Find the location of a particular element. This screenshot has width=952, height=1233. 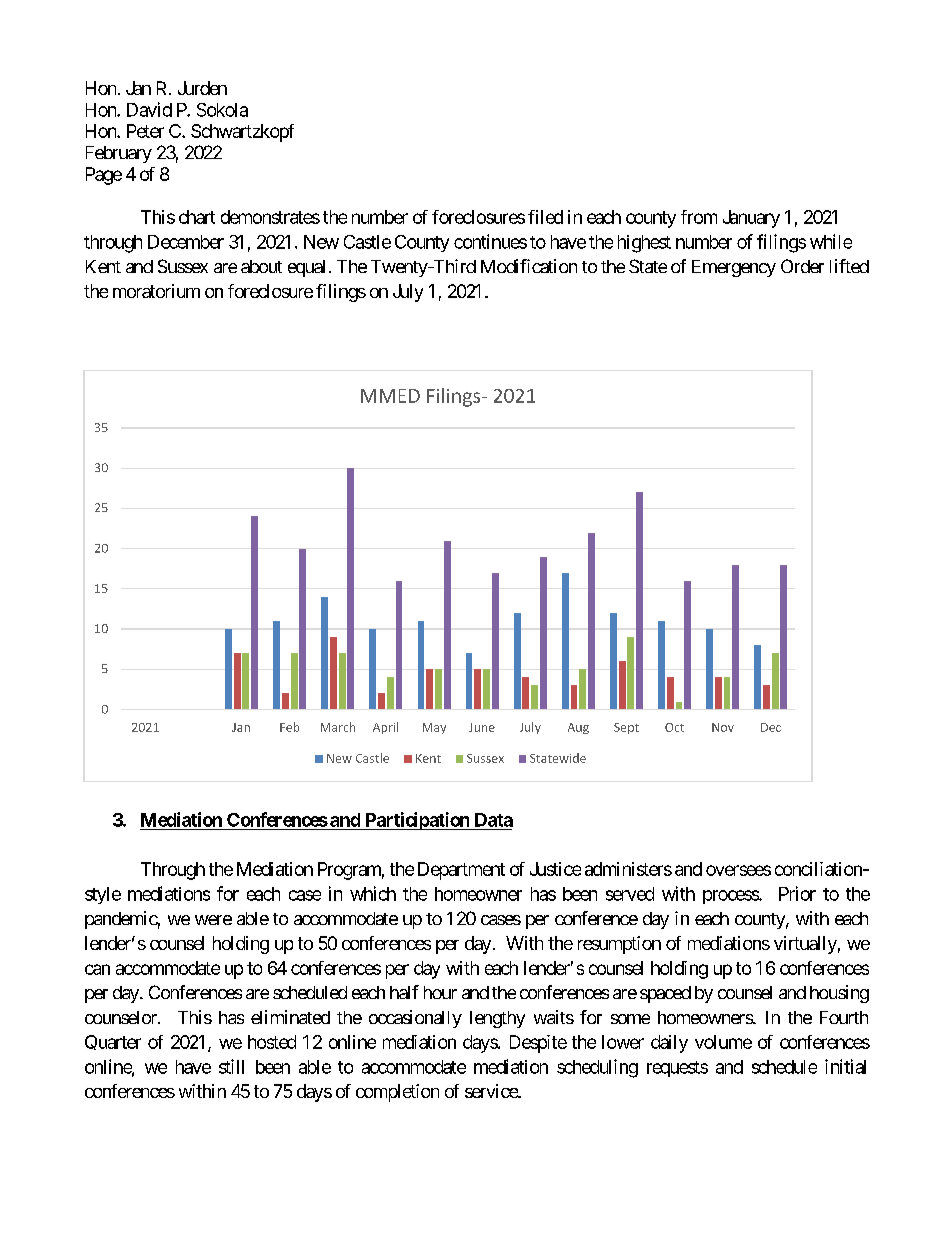

March is located at coordinates (338, 727).
